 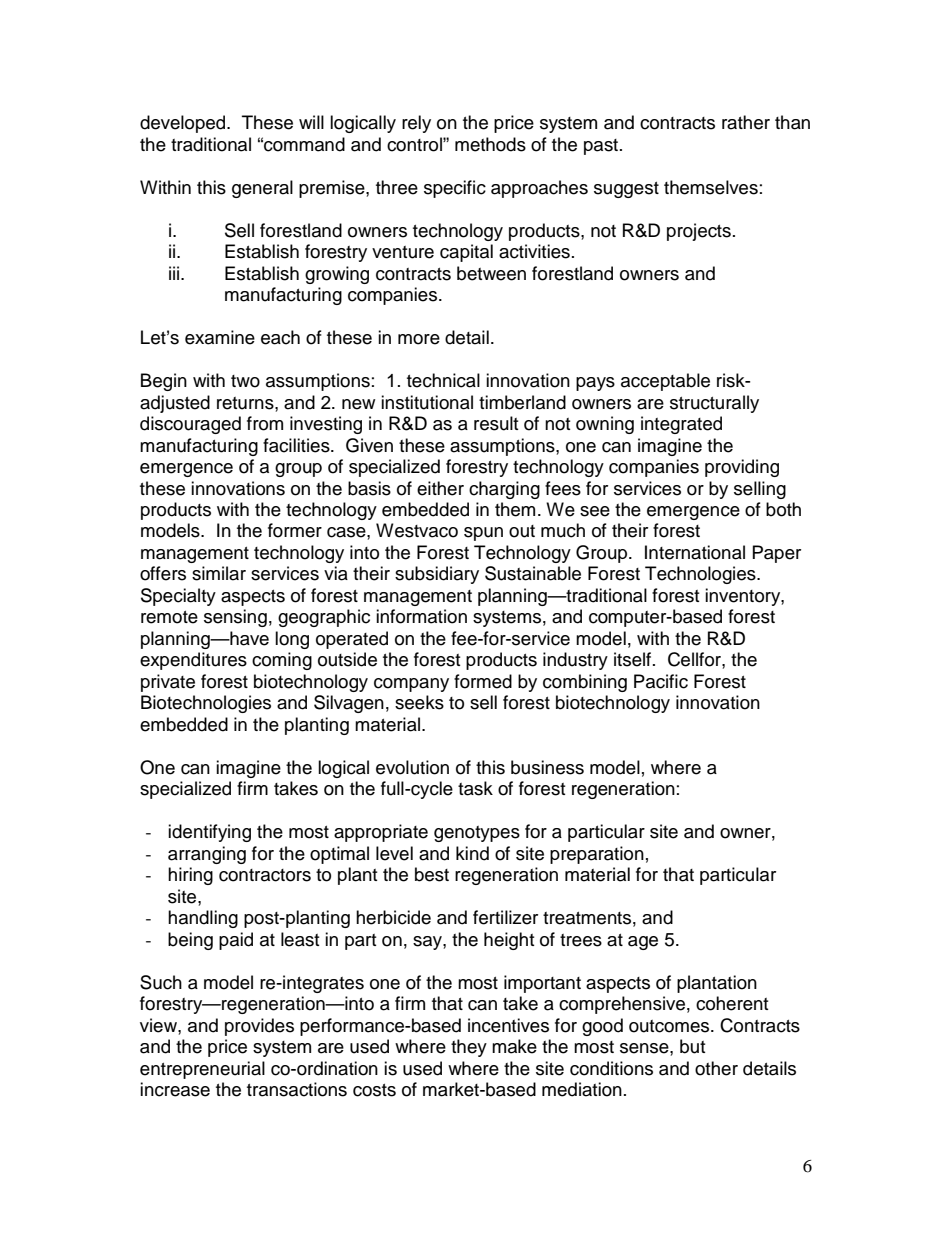 What do you see at coordinates (695, 552) in the screenshot?
I see `International` at bounding box center [695, 552].
